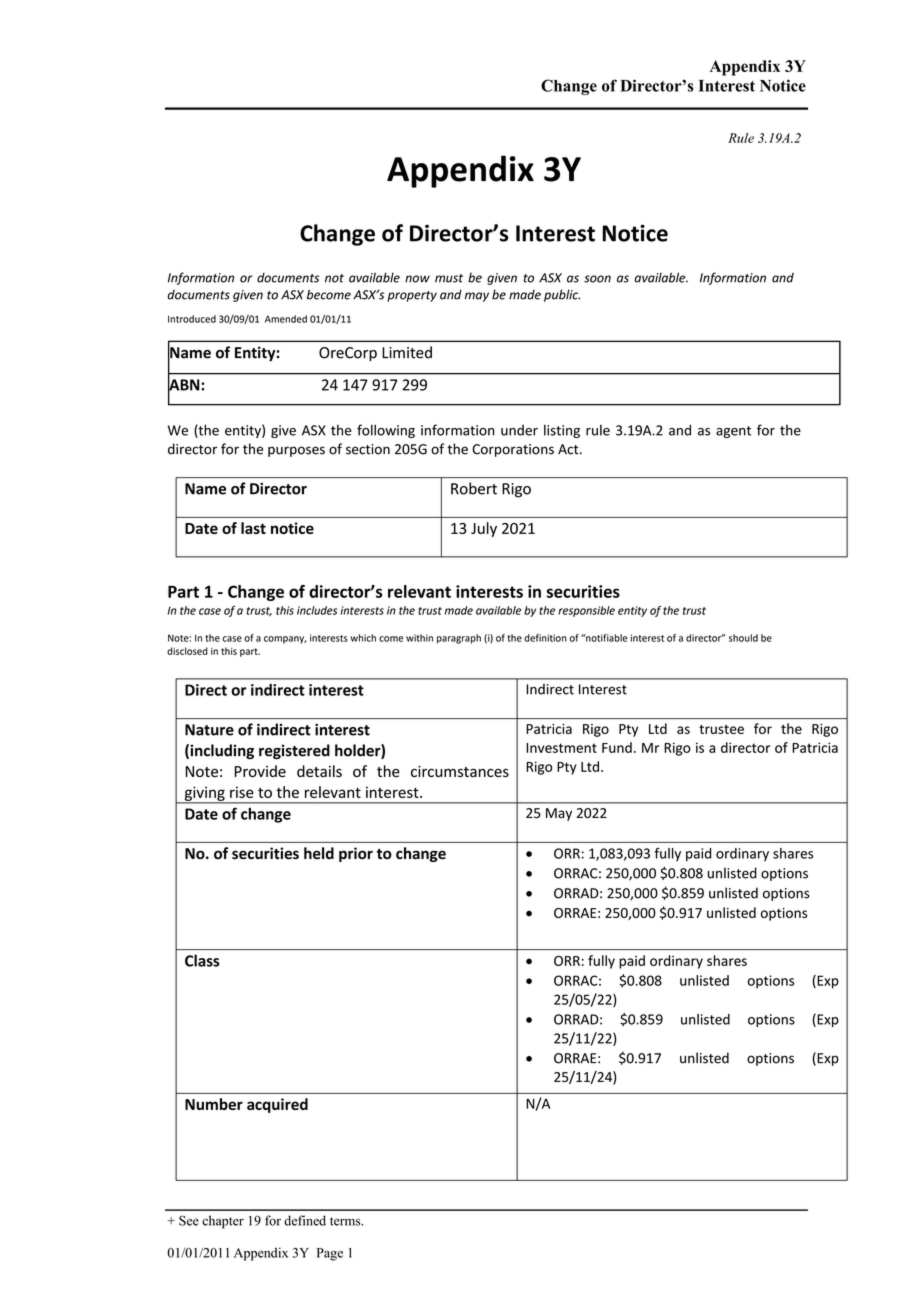  What do you see at coordinates (597, 279) in the image?
I see `soon` at bounding box center [597, 279].
